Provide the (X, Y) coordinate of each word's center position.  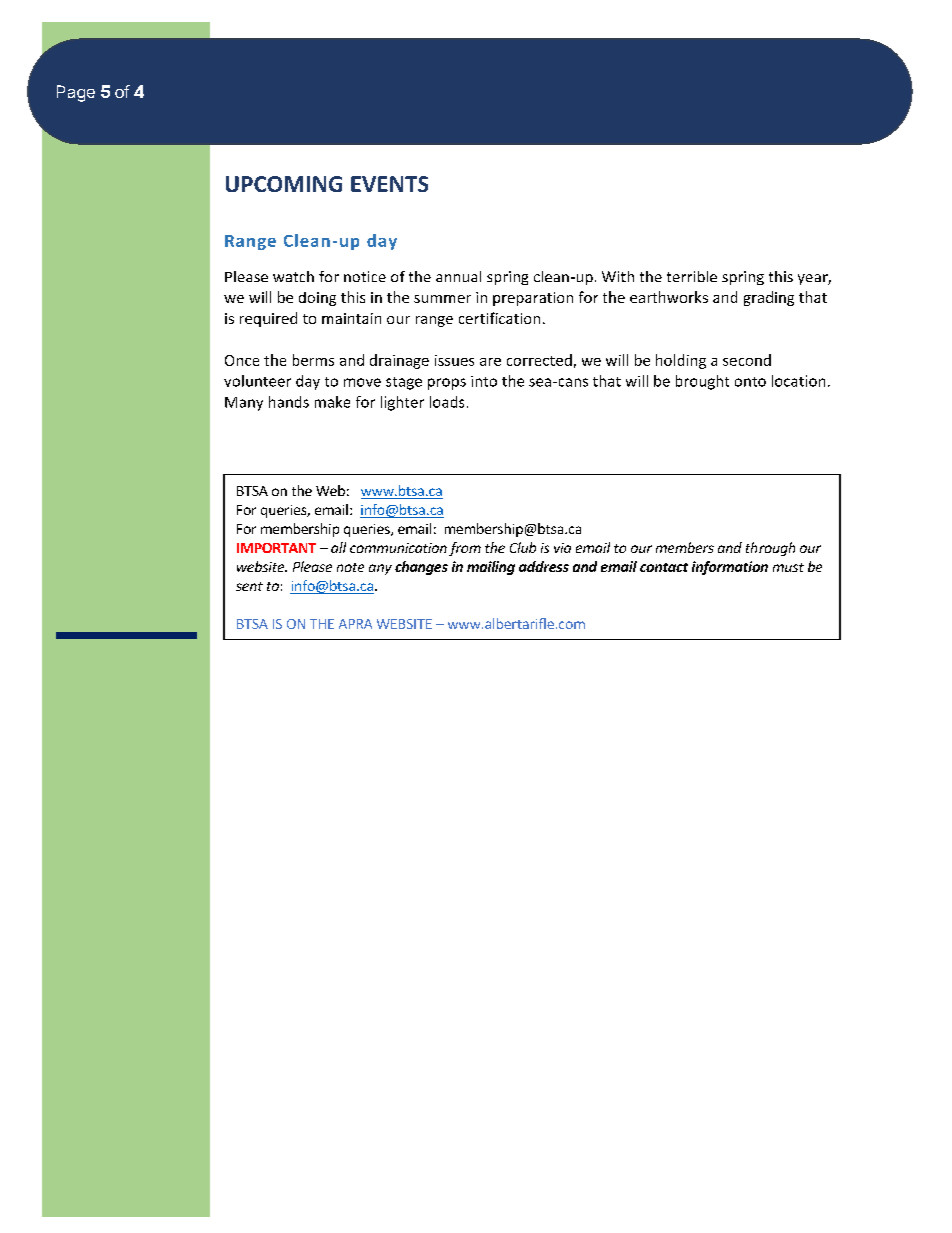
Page (76, 93)
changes (421, 568)
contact (664, 567)
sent (249, 586)
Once (242, 360)
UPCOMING (284, 184)
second (747, 360)
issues (454, 360)
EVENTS (389, 184)
